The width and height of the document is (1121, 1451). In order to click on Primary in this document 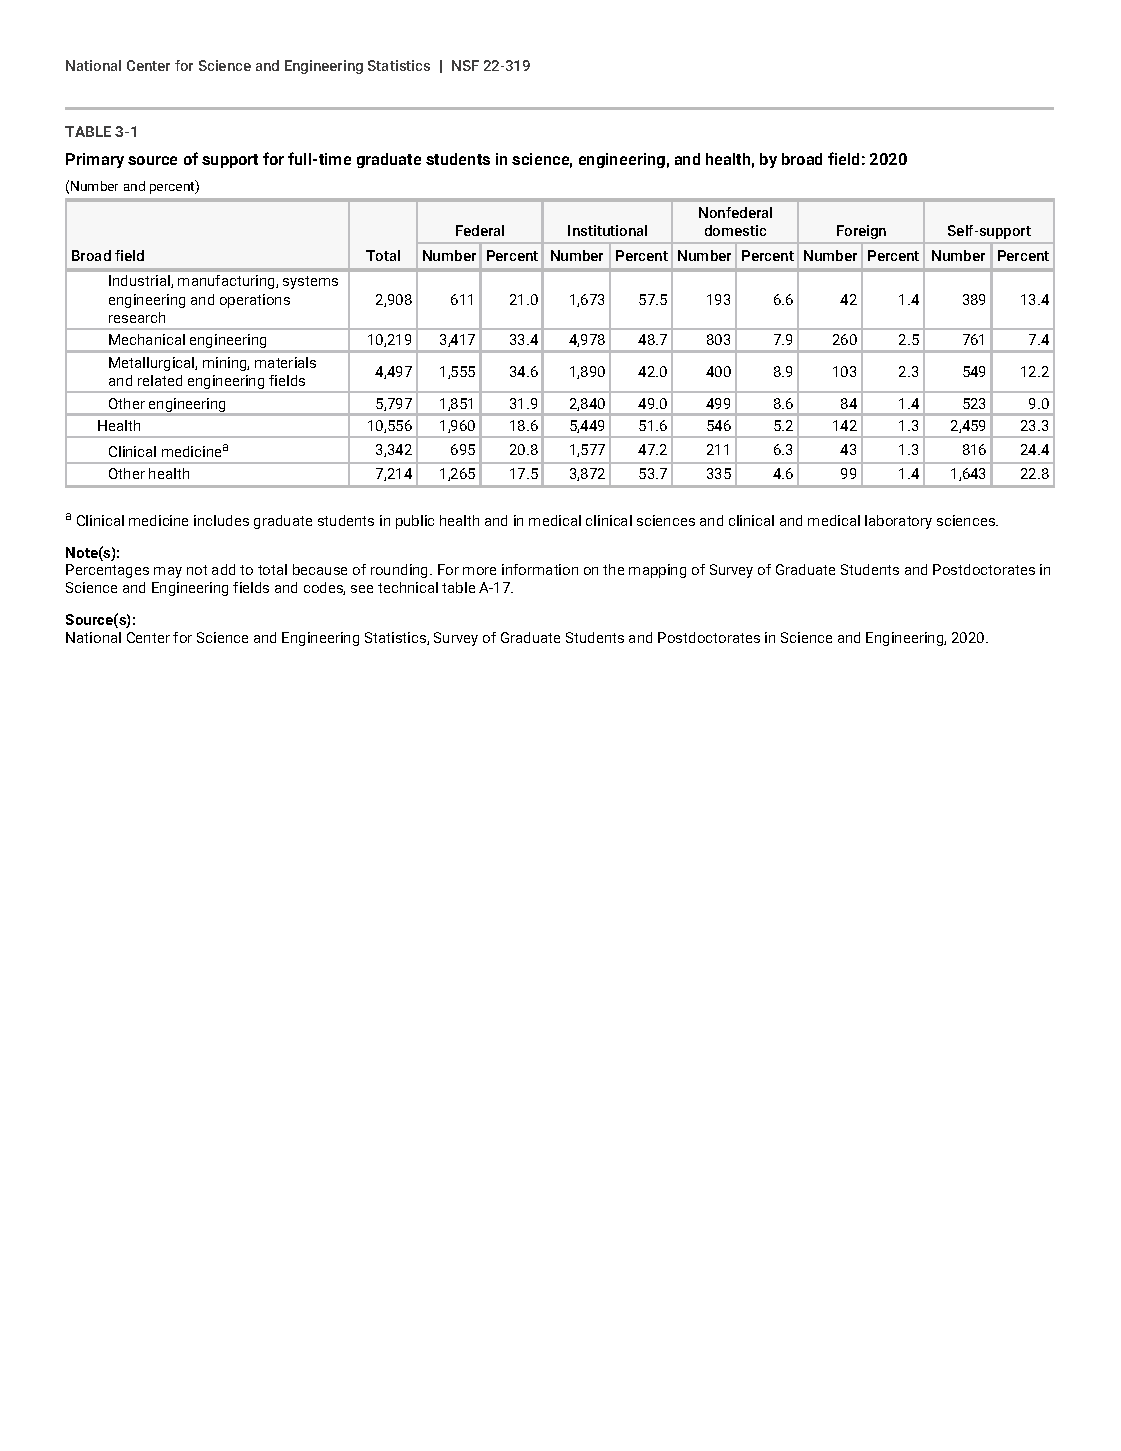, I will do `click(95, 160)`.
